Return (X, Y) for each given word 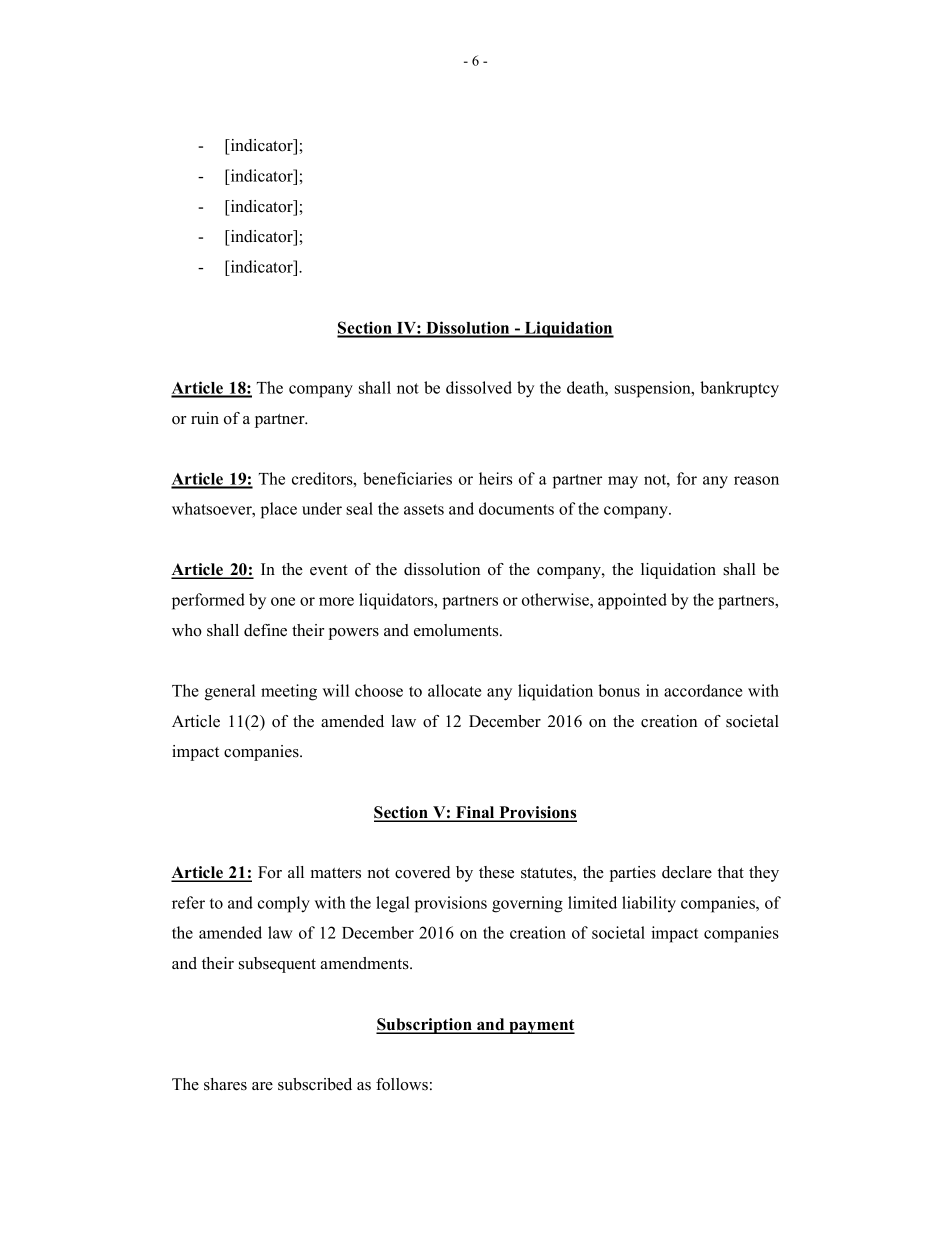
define (265, 630)
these (496, 872)
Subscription (425, 1026)
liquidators (397, 601)
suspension (654, 389)
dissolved (479, 387)
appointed (632, 601)
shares (225, 1084)
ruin (205, 418)
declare (687, 872)
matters (336, 873)
